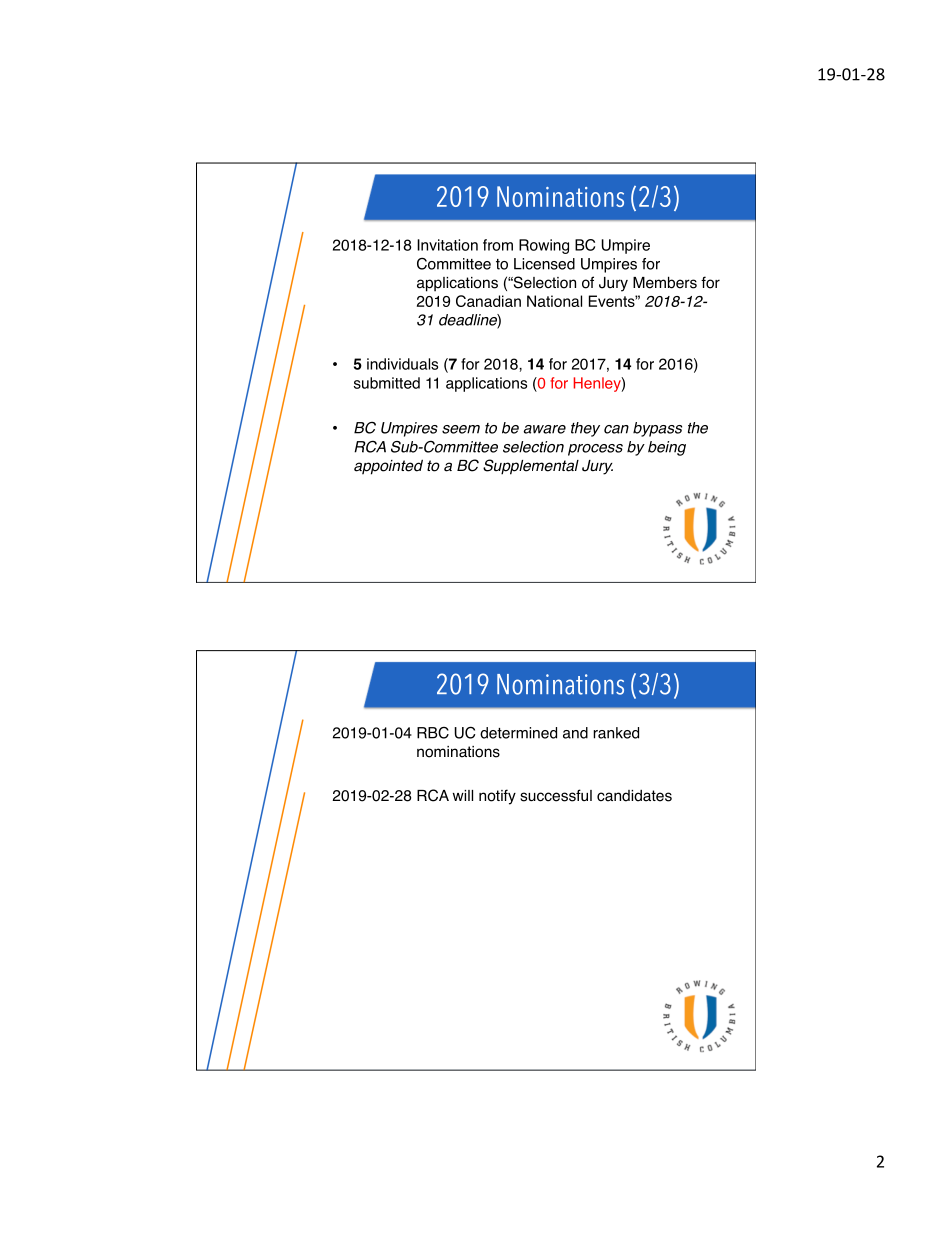 Image resolution: width=952 pixels, height=1233 pixels. Describe the element at coordinates (447, 245) in the screenshot. I see `Invitation` at that location.
